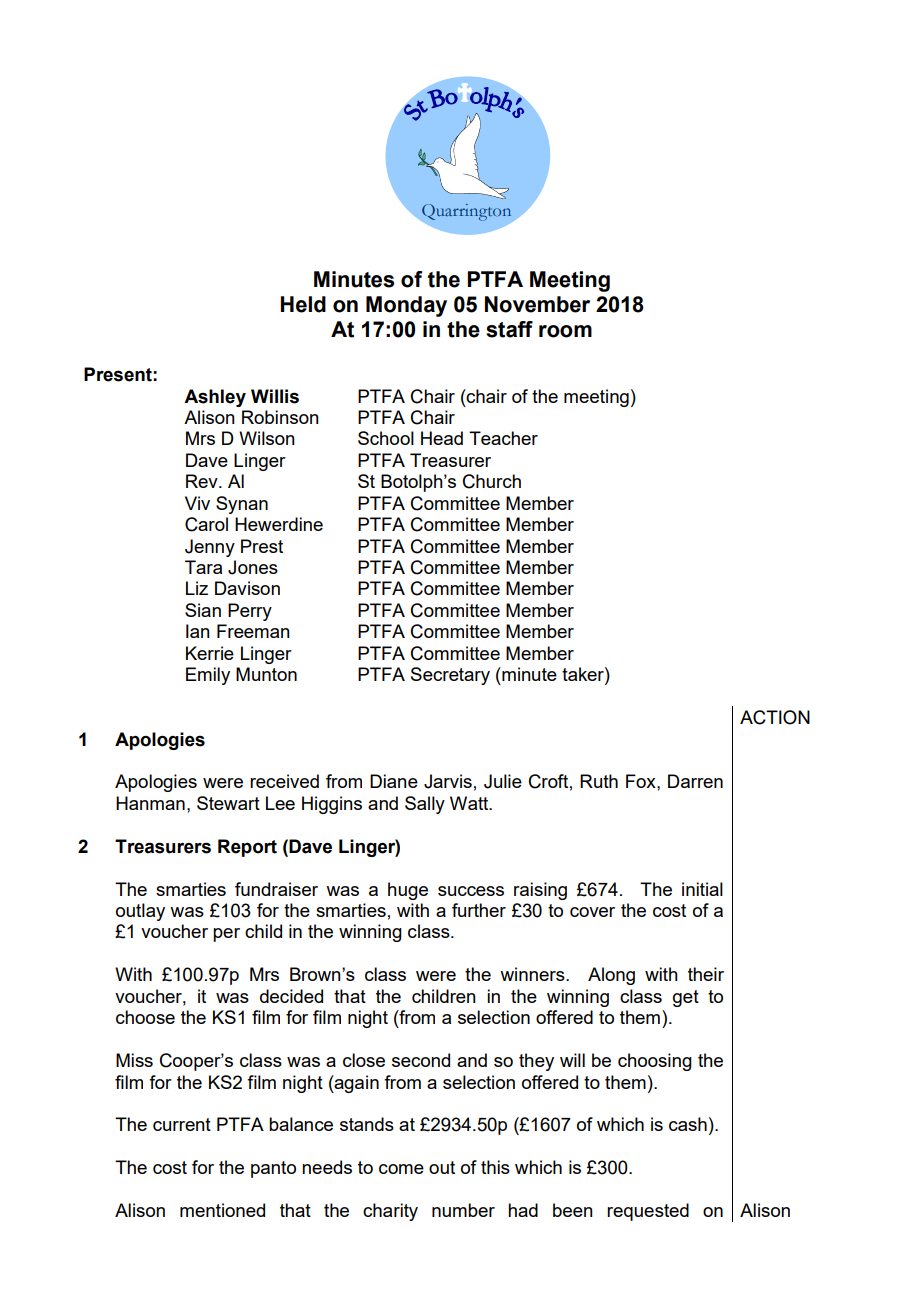  Describe the element at coordinates (210, 548) in the screenshot. I see `Jenny` at that location.
